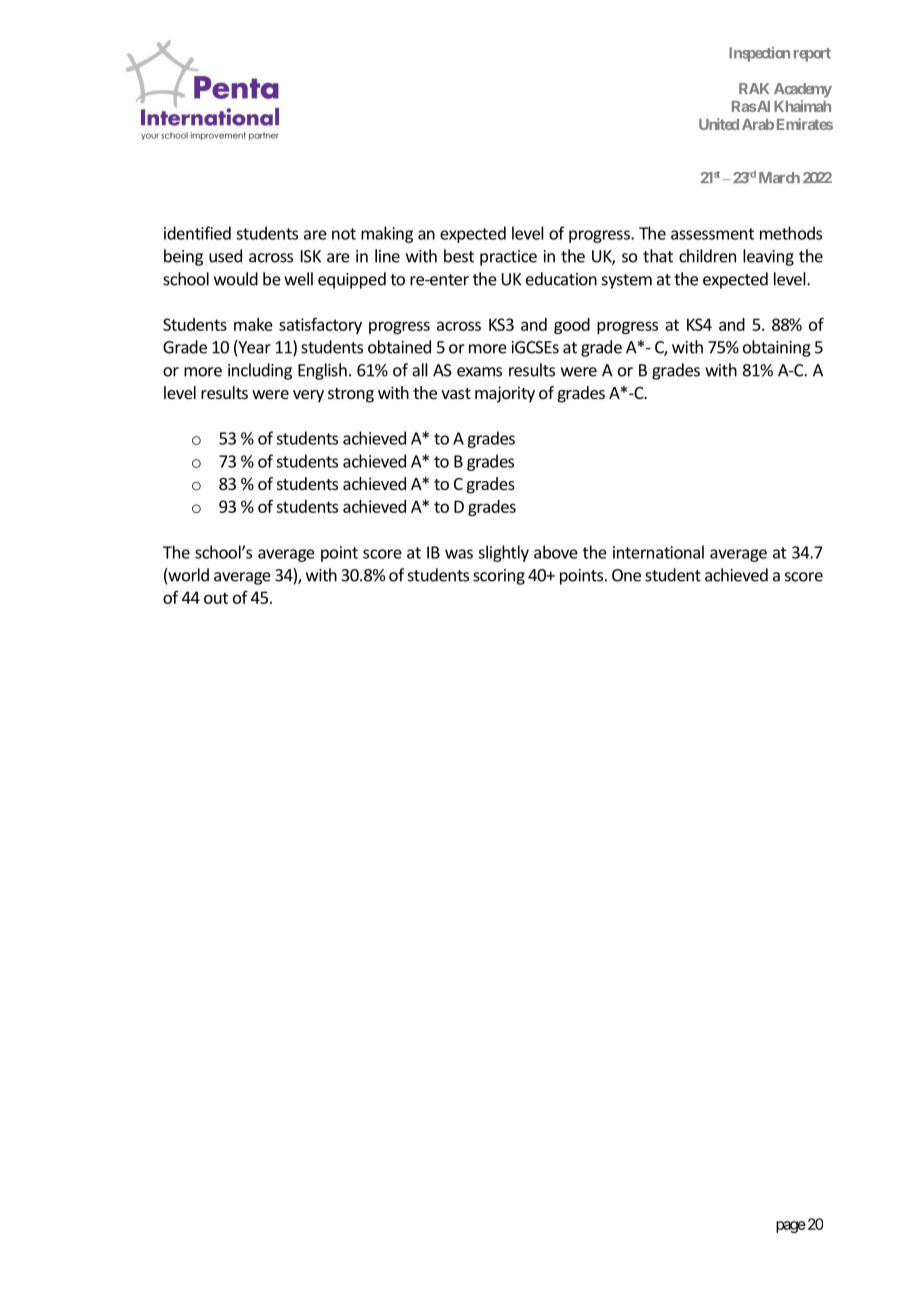 This image has width=924, height=1308. I want to click on scoring, so click(499, 577).
